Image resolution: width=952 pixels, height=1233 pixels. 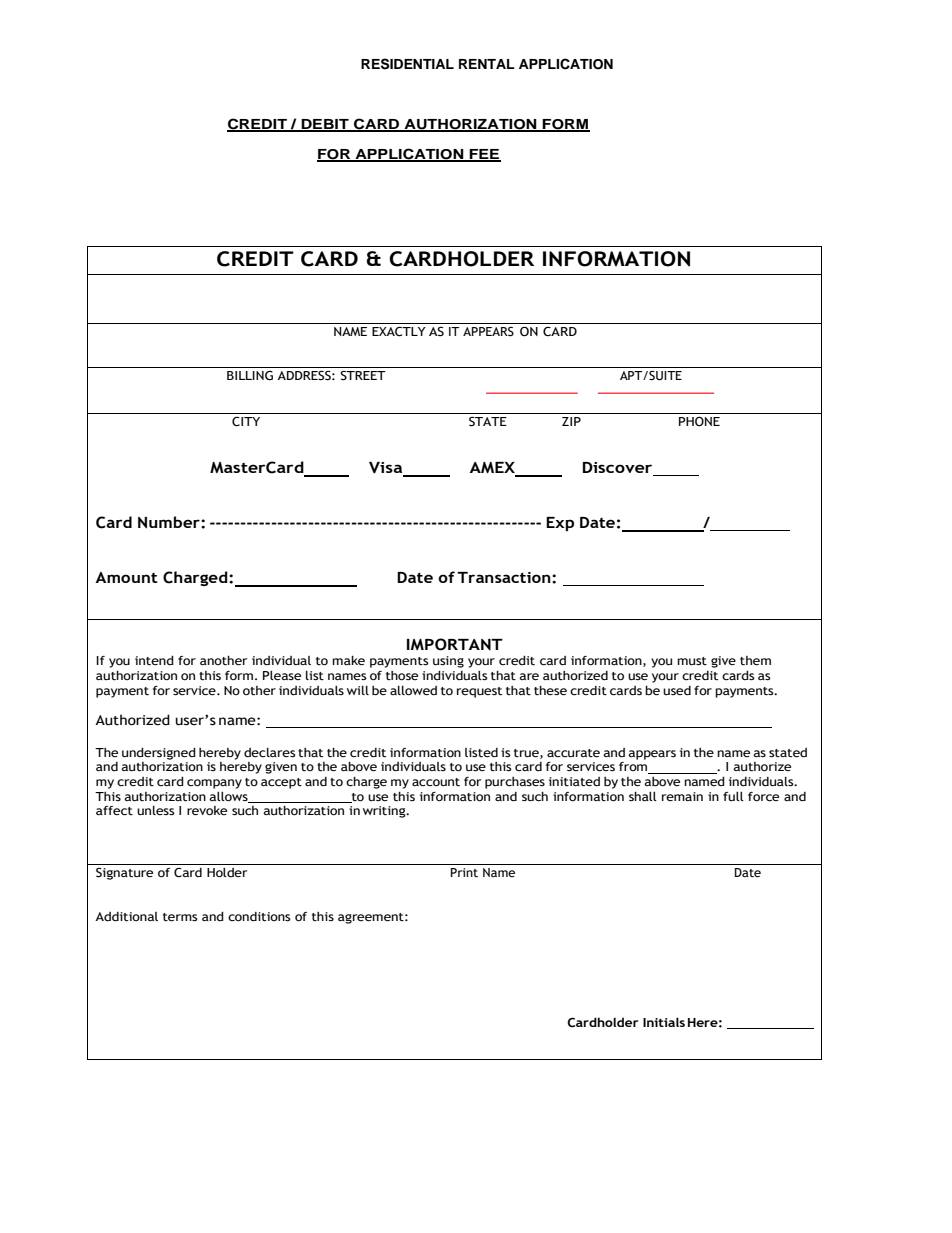 What do you see at coordinates (325, 125) in the screenshot?
I see `DEBIT` at bounding box center [325, 125].
